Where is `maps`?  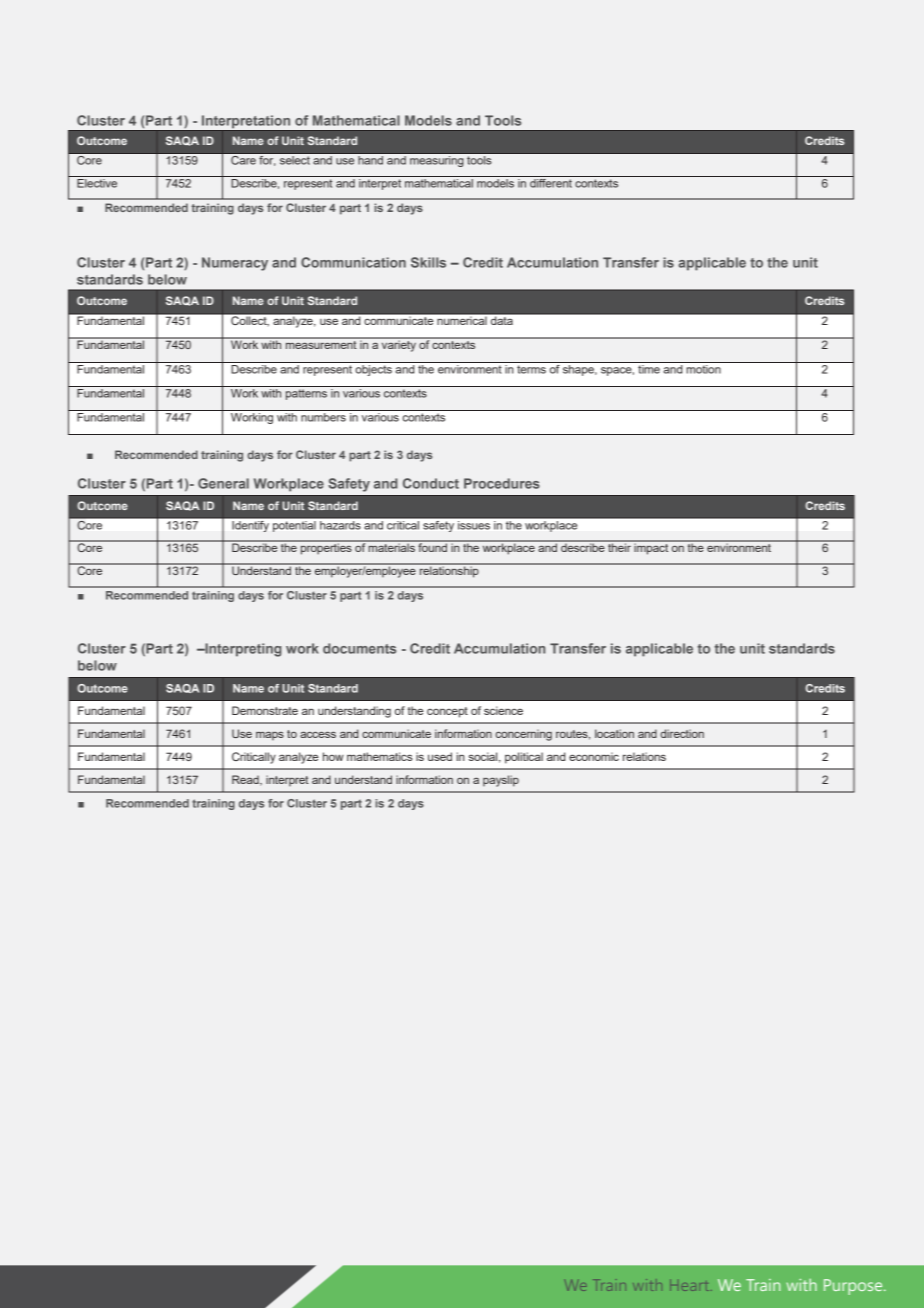
maps is located at coordinates (270, 735).
